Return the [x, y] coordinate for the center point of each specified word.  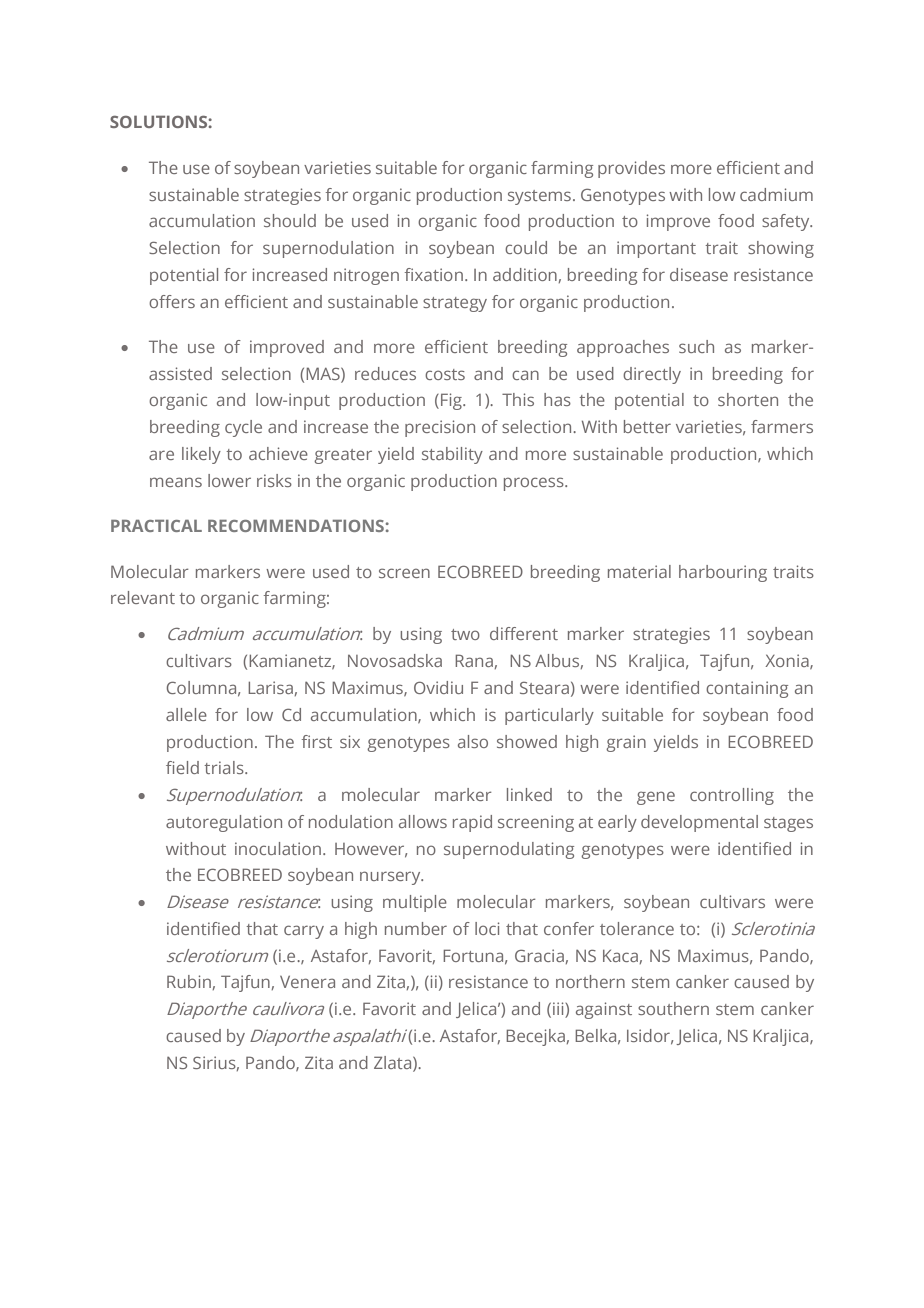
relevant [143, 597]
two [465, 634]
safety [787, 222]
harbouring [723, 573]
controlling [732, 796]
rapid [472, 823]
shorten [748, 399]
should [290, 220]
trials [225, 767]
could [526, 247]
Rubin [189, 981]
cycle [243, 428]
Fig [452, 401]
